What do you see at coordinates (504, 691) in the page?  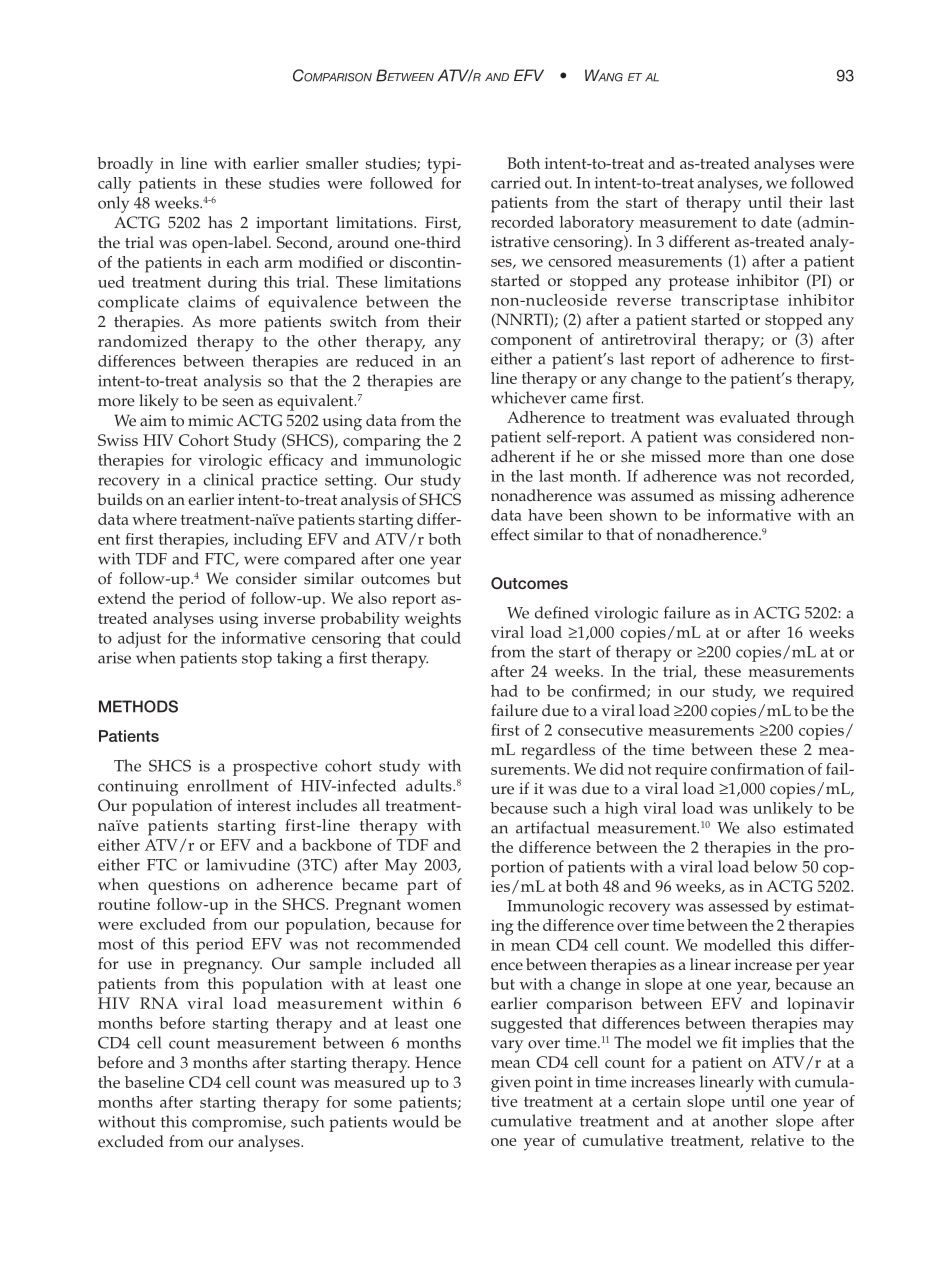 I see `had` at bounding box center [504, 691].
